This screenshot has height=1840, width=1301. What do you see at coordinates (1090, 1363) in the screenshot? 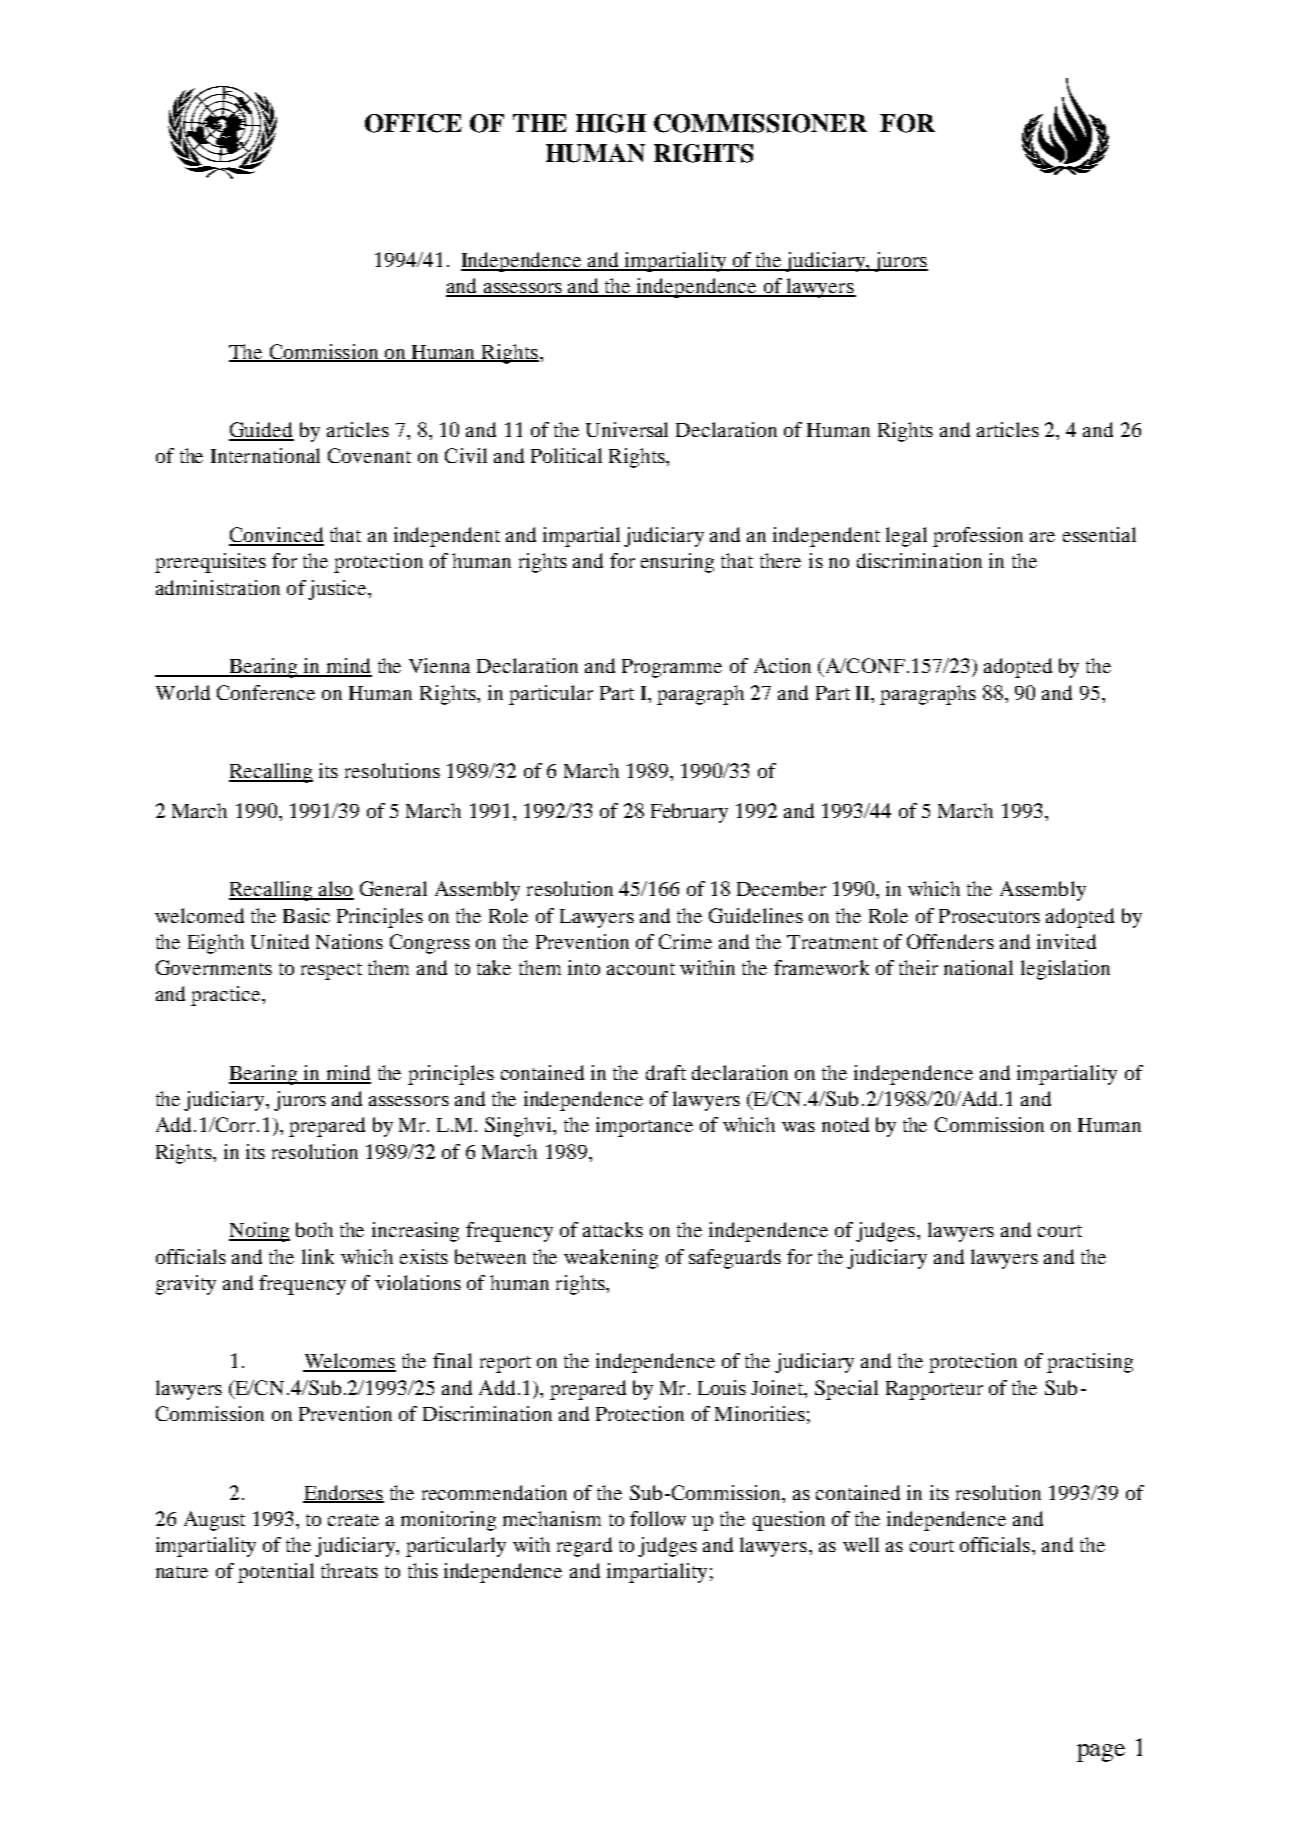
I see `practising` at bounding box center [1090, 1363].
